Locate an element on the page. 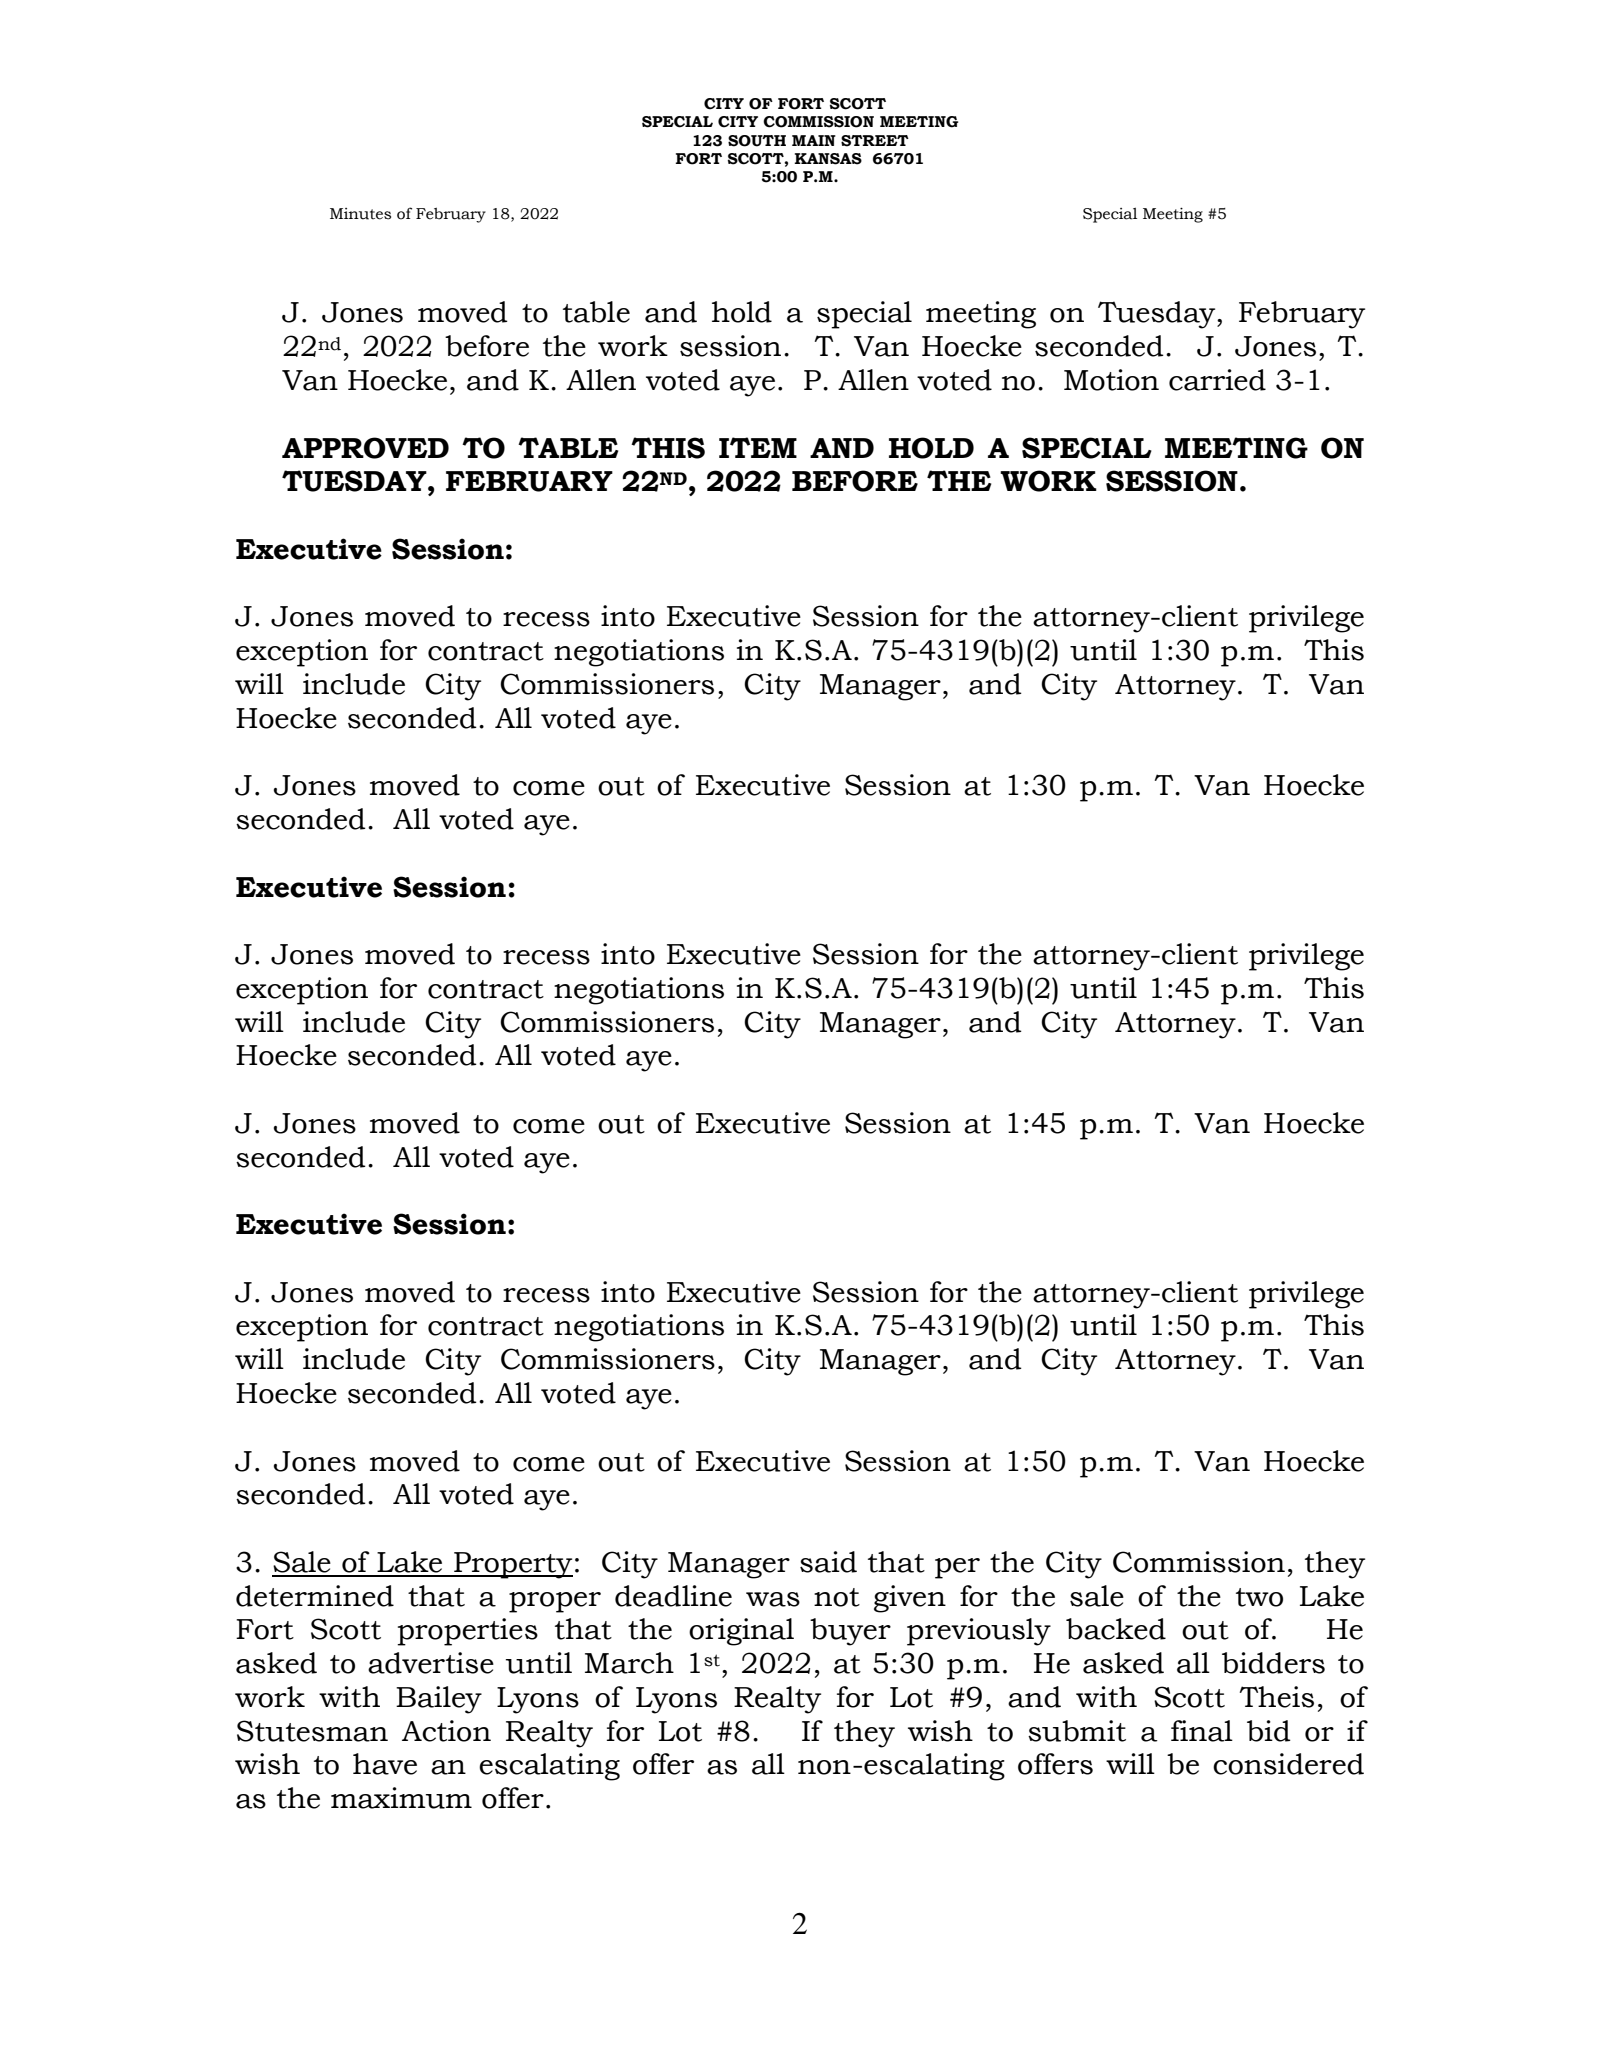 The width and height of the image is (1600, 2071). Minutes is located at coordinates (360, 214).
